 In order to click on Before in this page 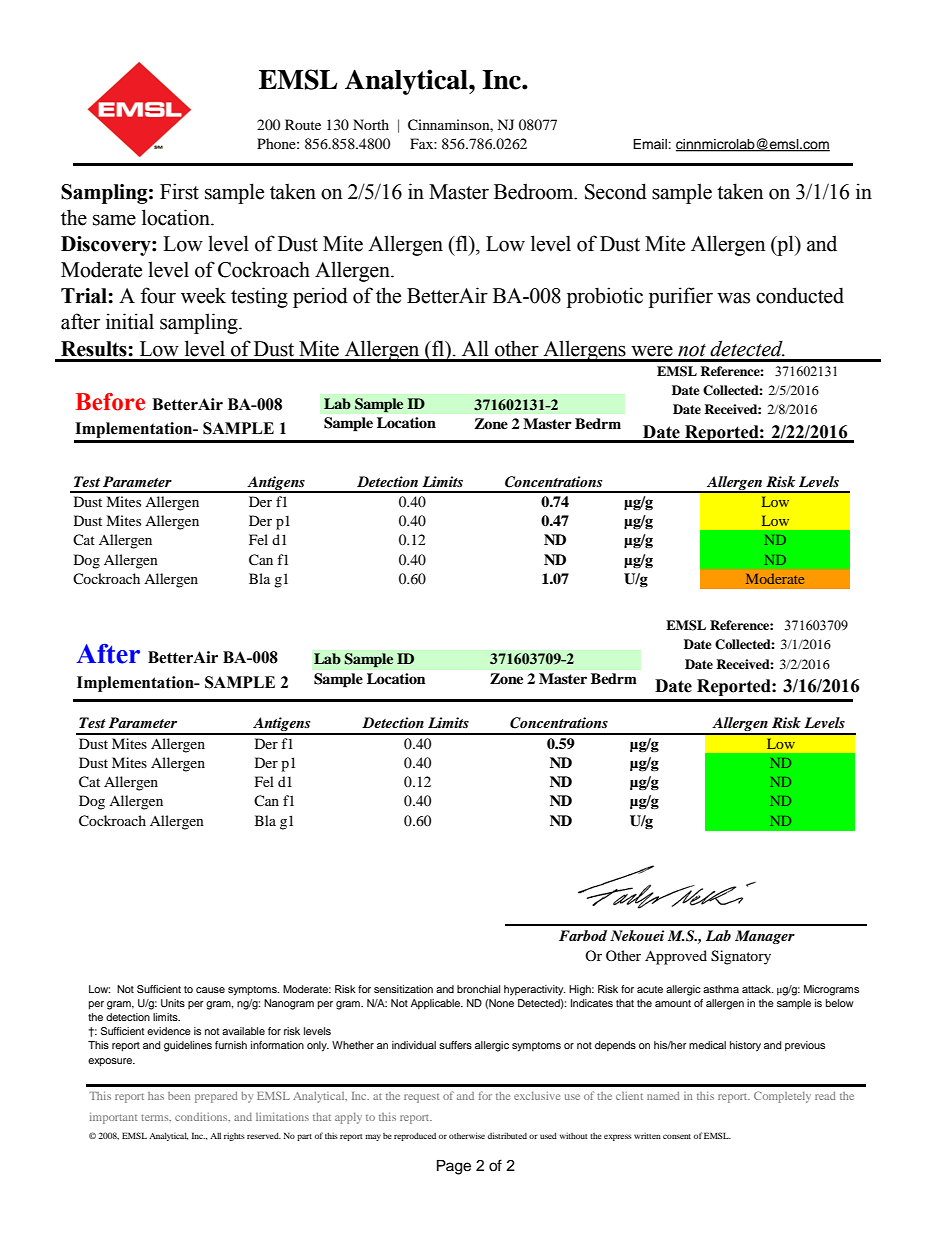, I will do `click(110, 402)`.
